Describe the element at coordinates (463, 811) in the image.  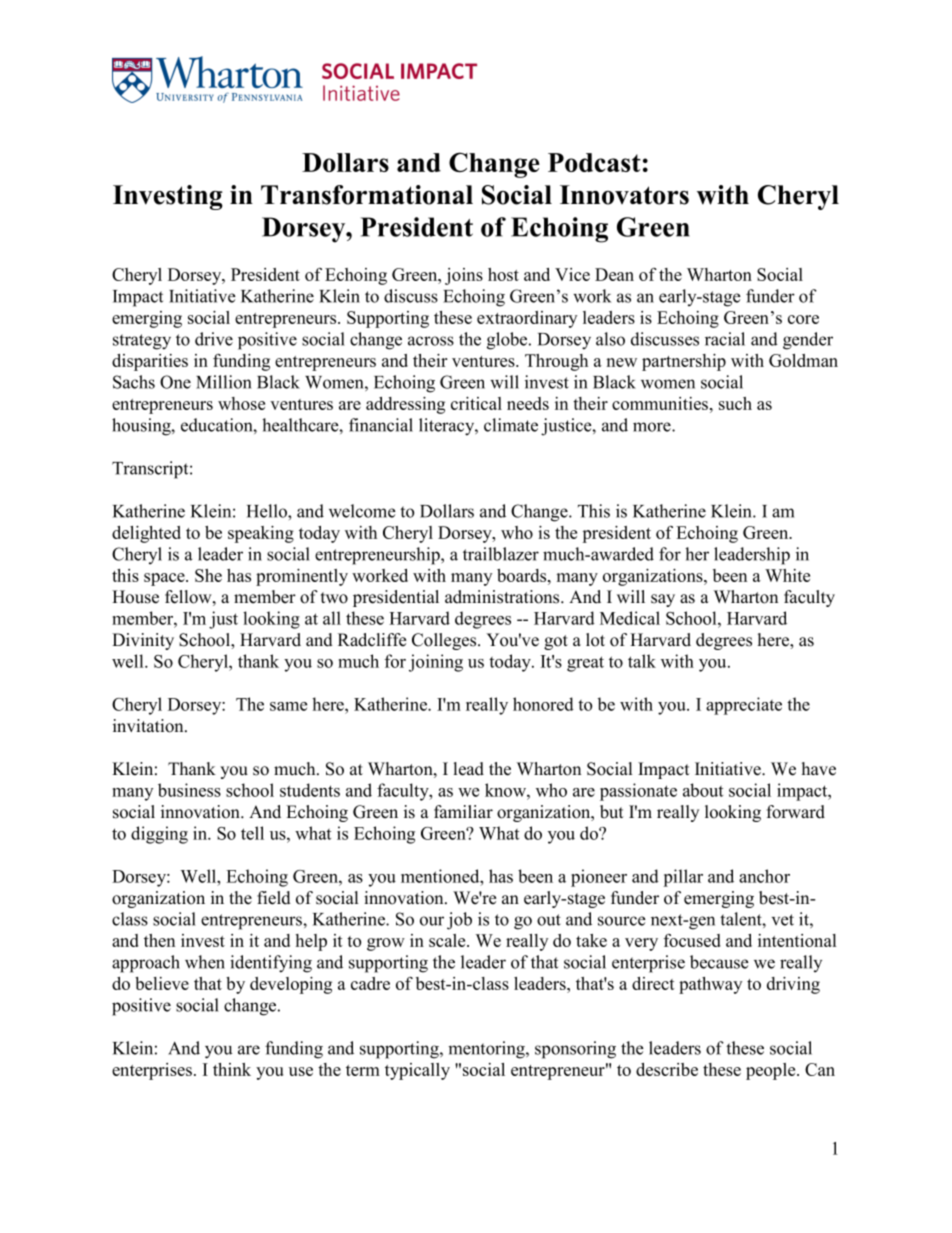
I see `familiar` at that location.
